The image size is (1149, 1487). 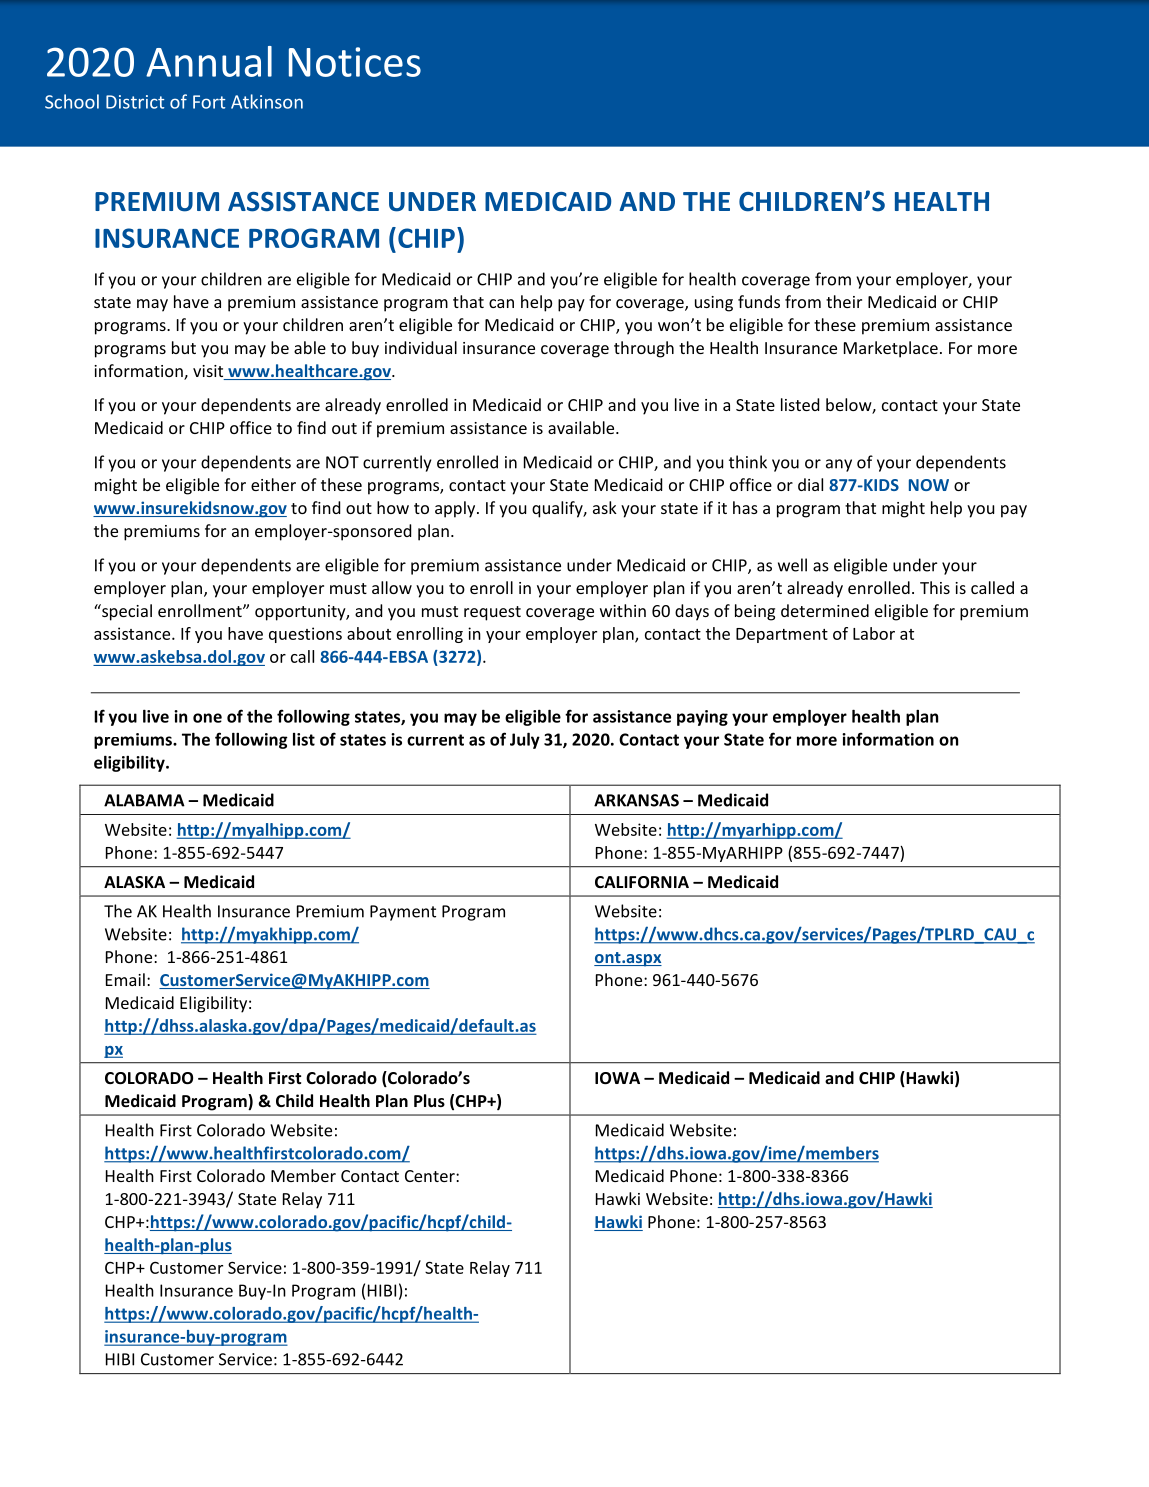 I want to click on Marketplace, so click(x=891, y=349).
